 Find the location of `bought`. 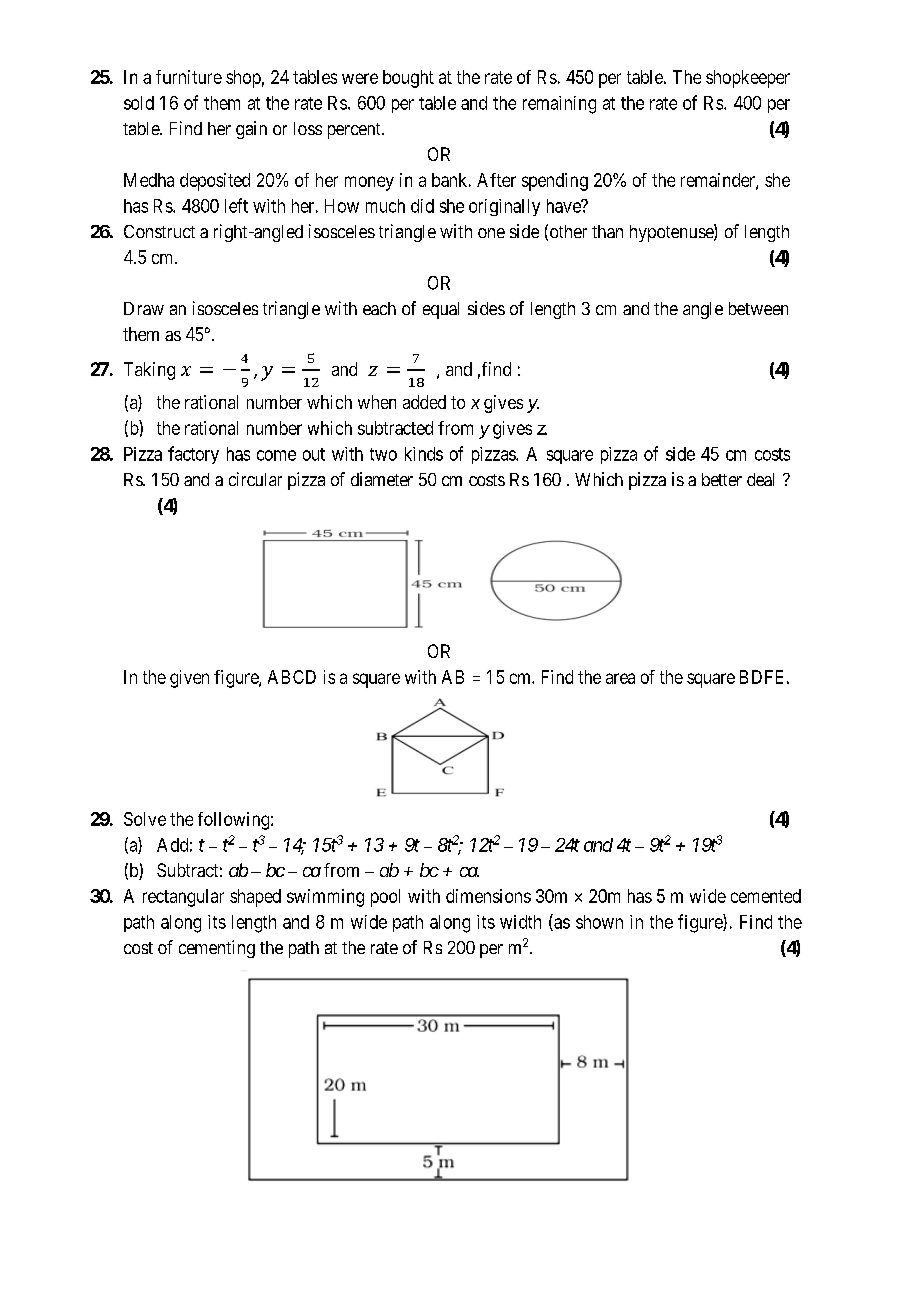

bought is located at coordinates (408, 79).
